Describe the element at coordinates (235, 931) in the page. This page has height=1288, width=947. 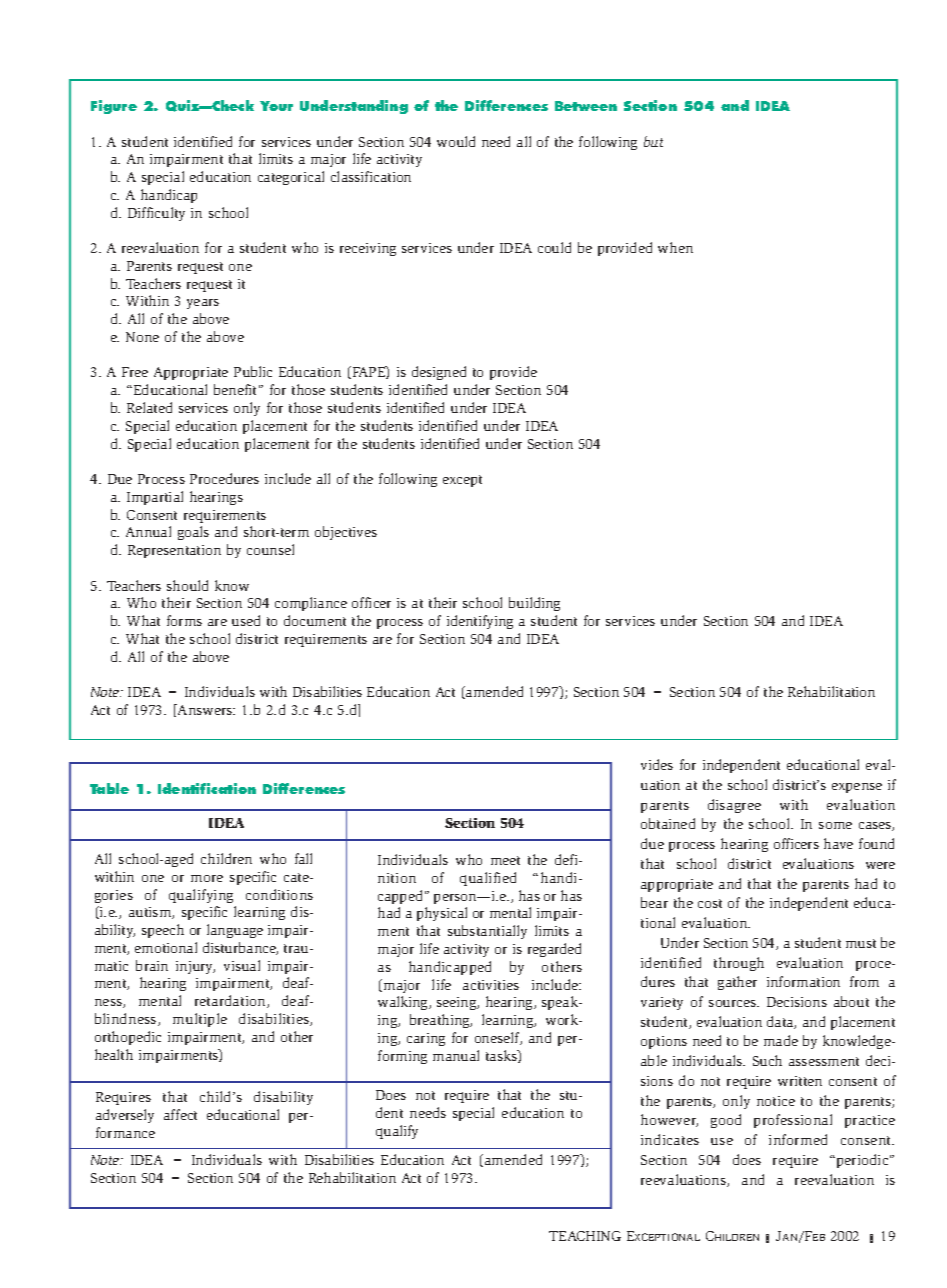
I see `language` at that location.
